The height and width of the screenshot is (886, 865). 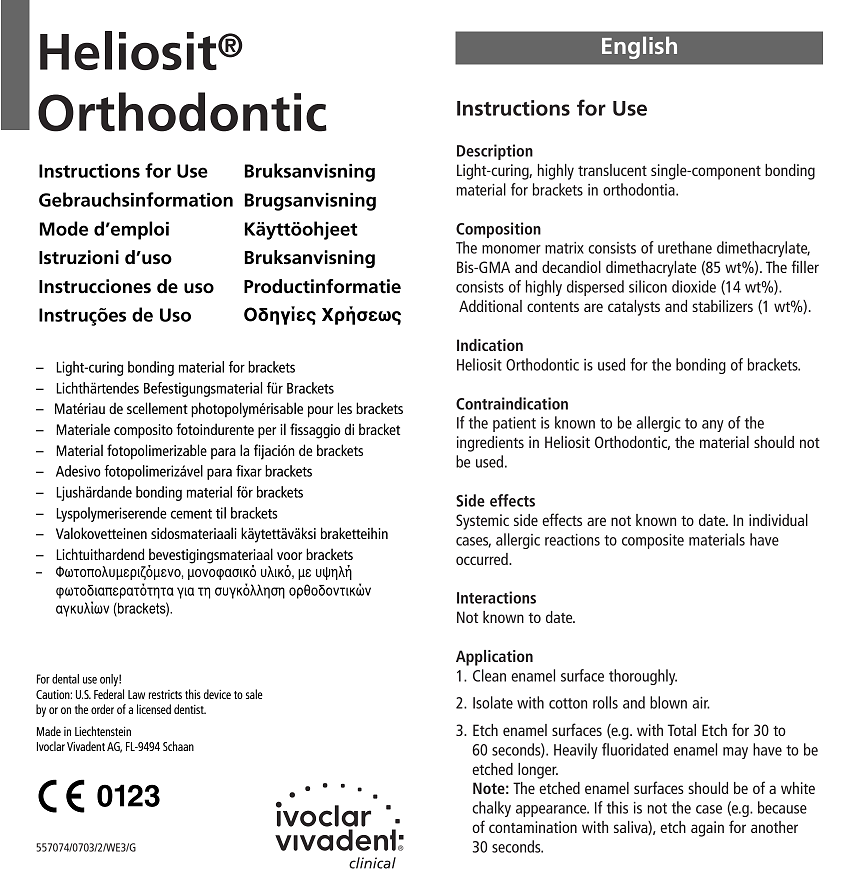 What do you see at coordinates (103, 731) in the screenshot?
I see `Liechtenstein` at bounding box center [103, 731].
